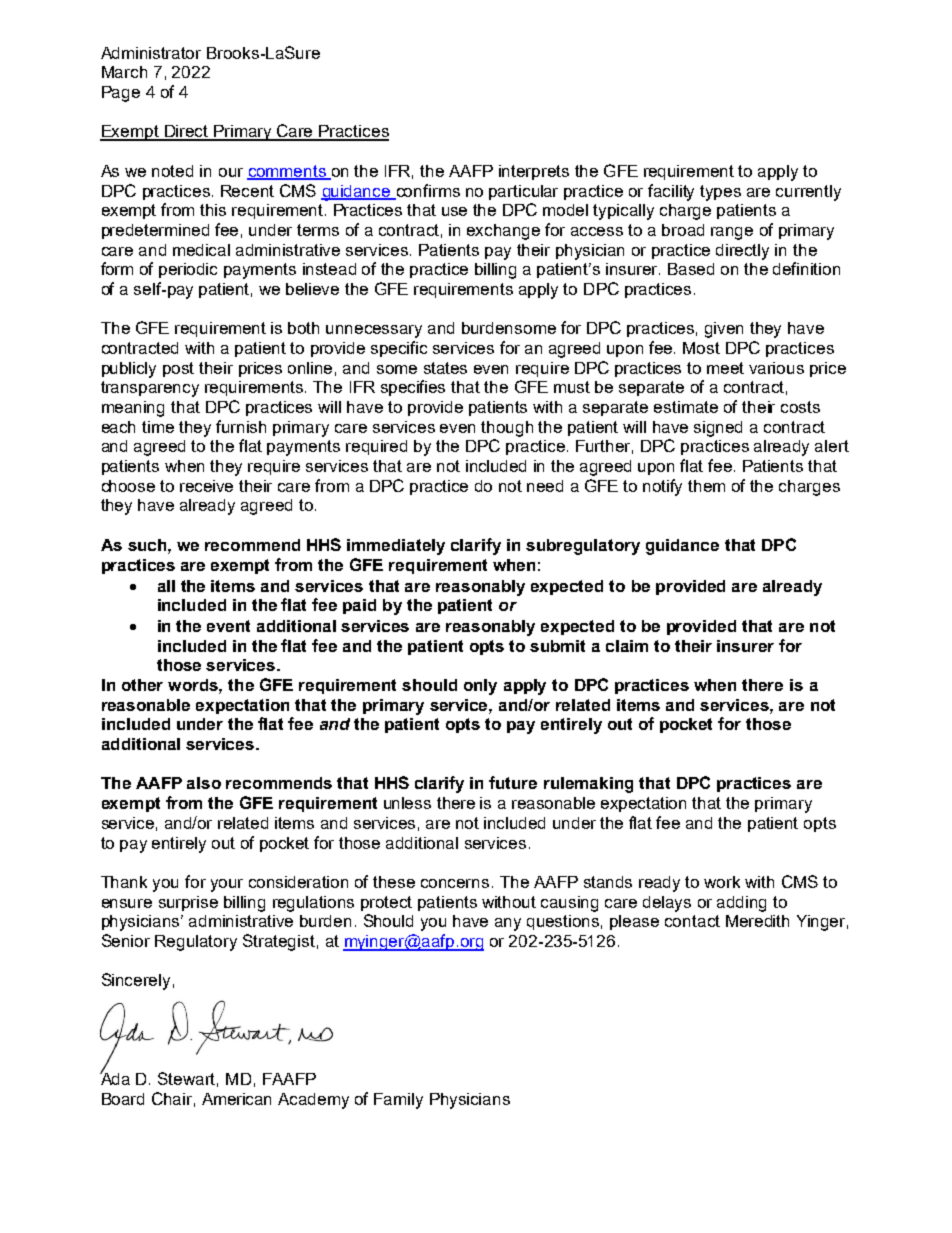 The width and height of the screenshot is (952, 1233). Describe the element at coordinates (396, 547) in the screenshot. I see `immediately` at that location.
